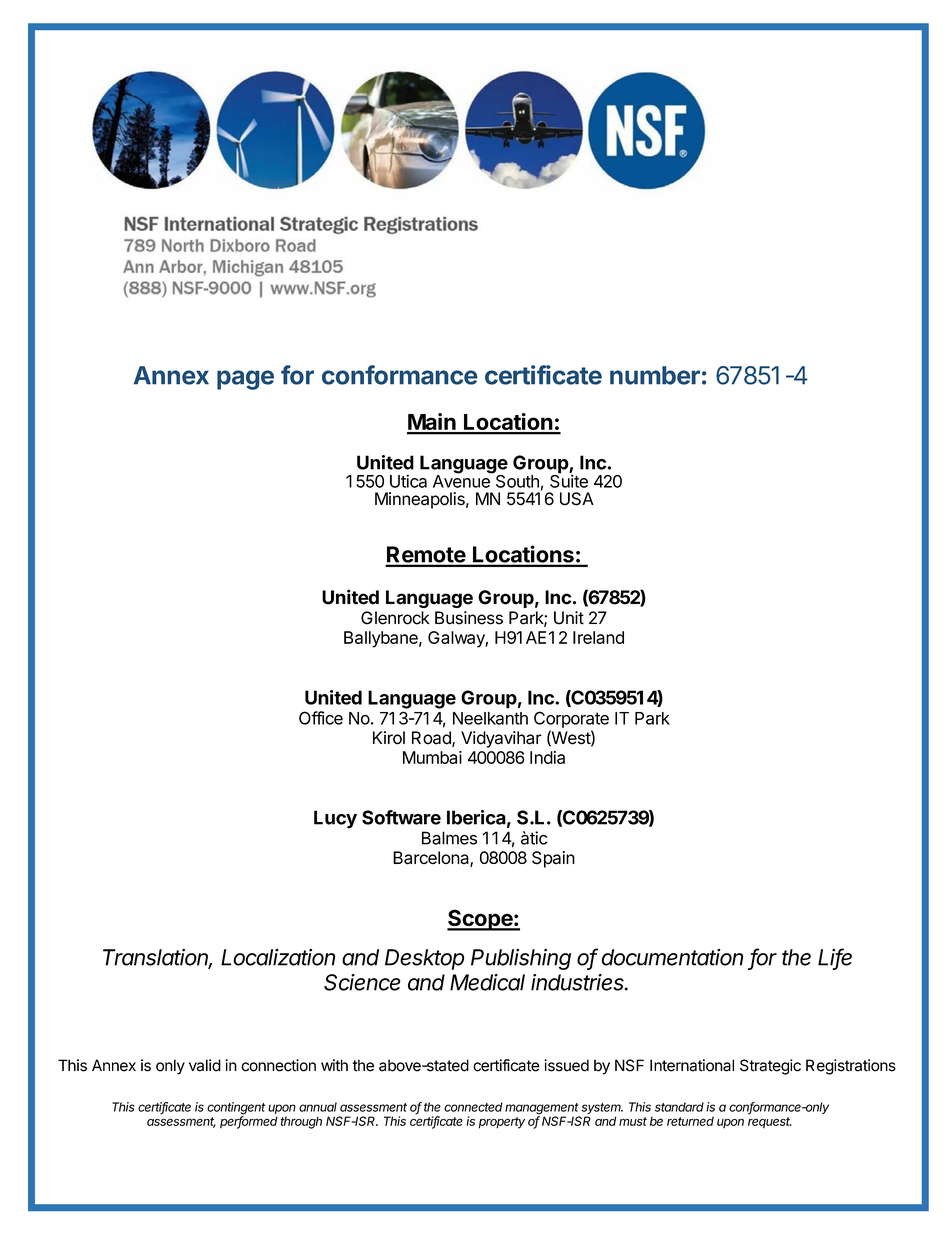 Image resolution: width=952 pixels, height=1233 pixels. What do you see at coordinates (480, 920) in the screenshot?
I see `Scope` at bounding box center [480, 920].
